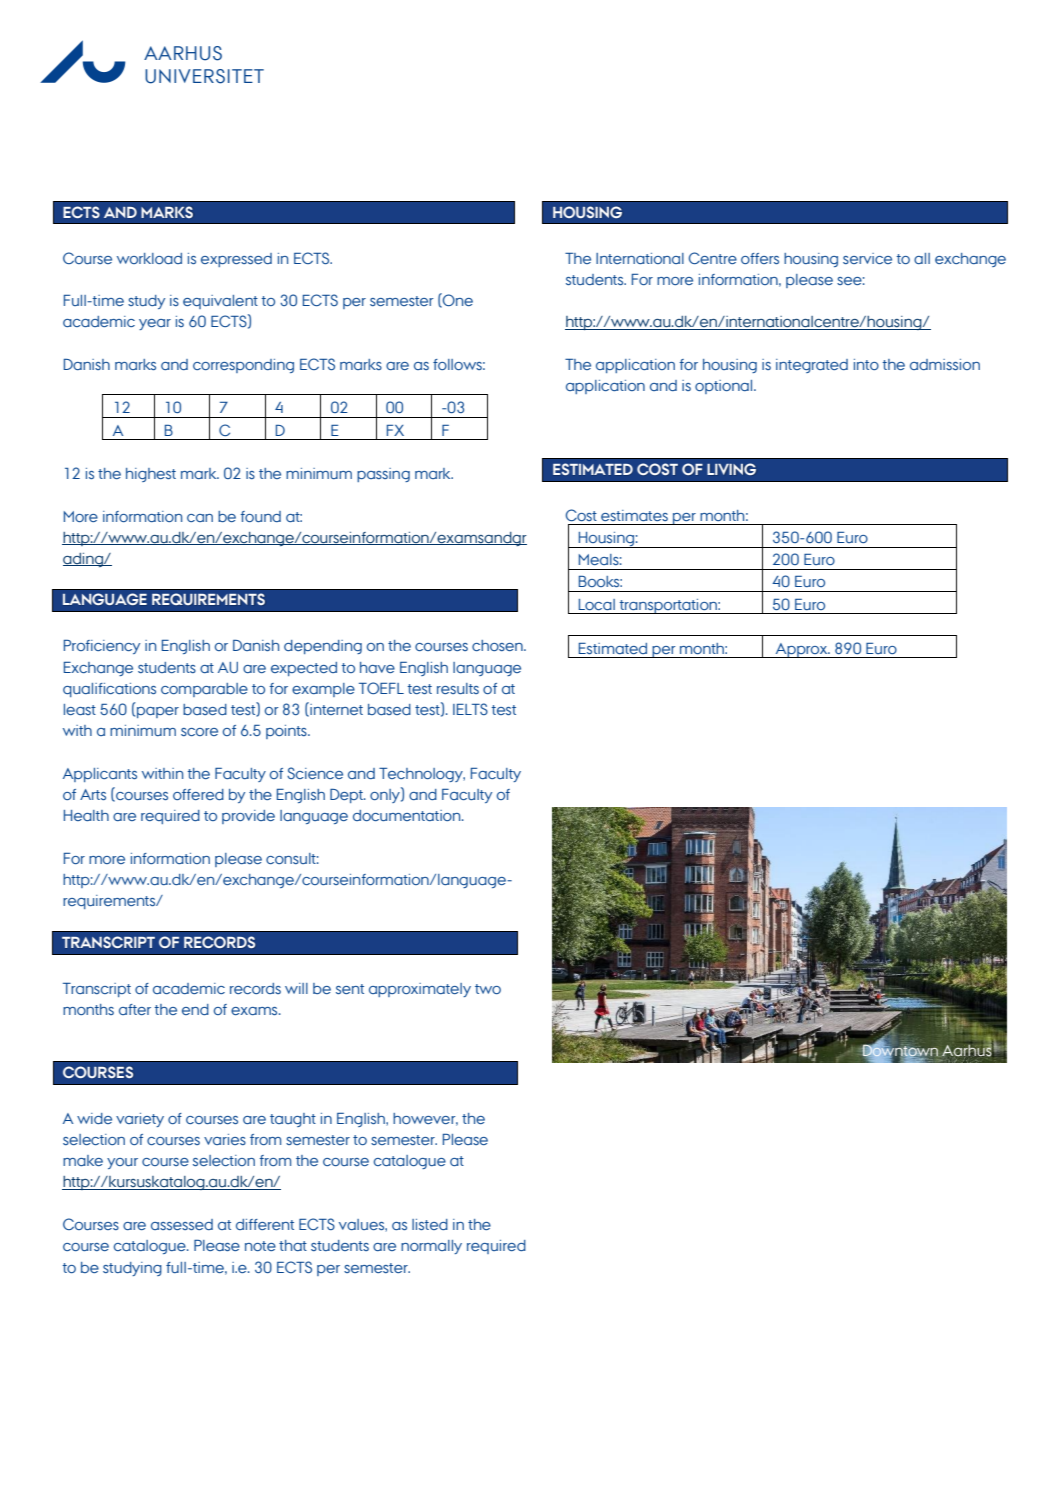 This screenshot has width=1055, height=1492. What do you see at coordinates (597, 604) in the screenshot?
I see `Local` at bounding box center [597, 604].
